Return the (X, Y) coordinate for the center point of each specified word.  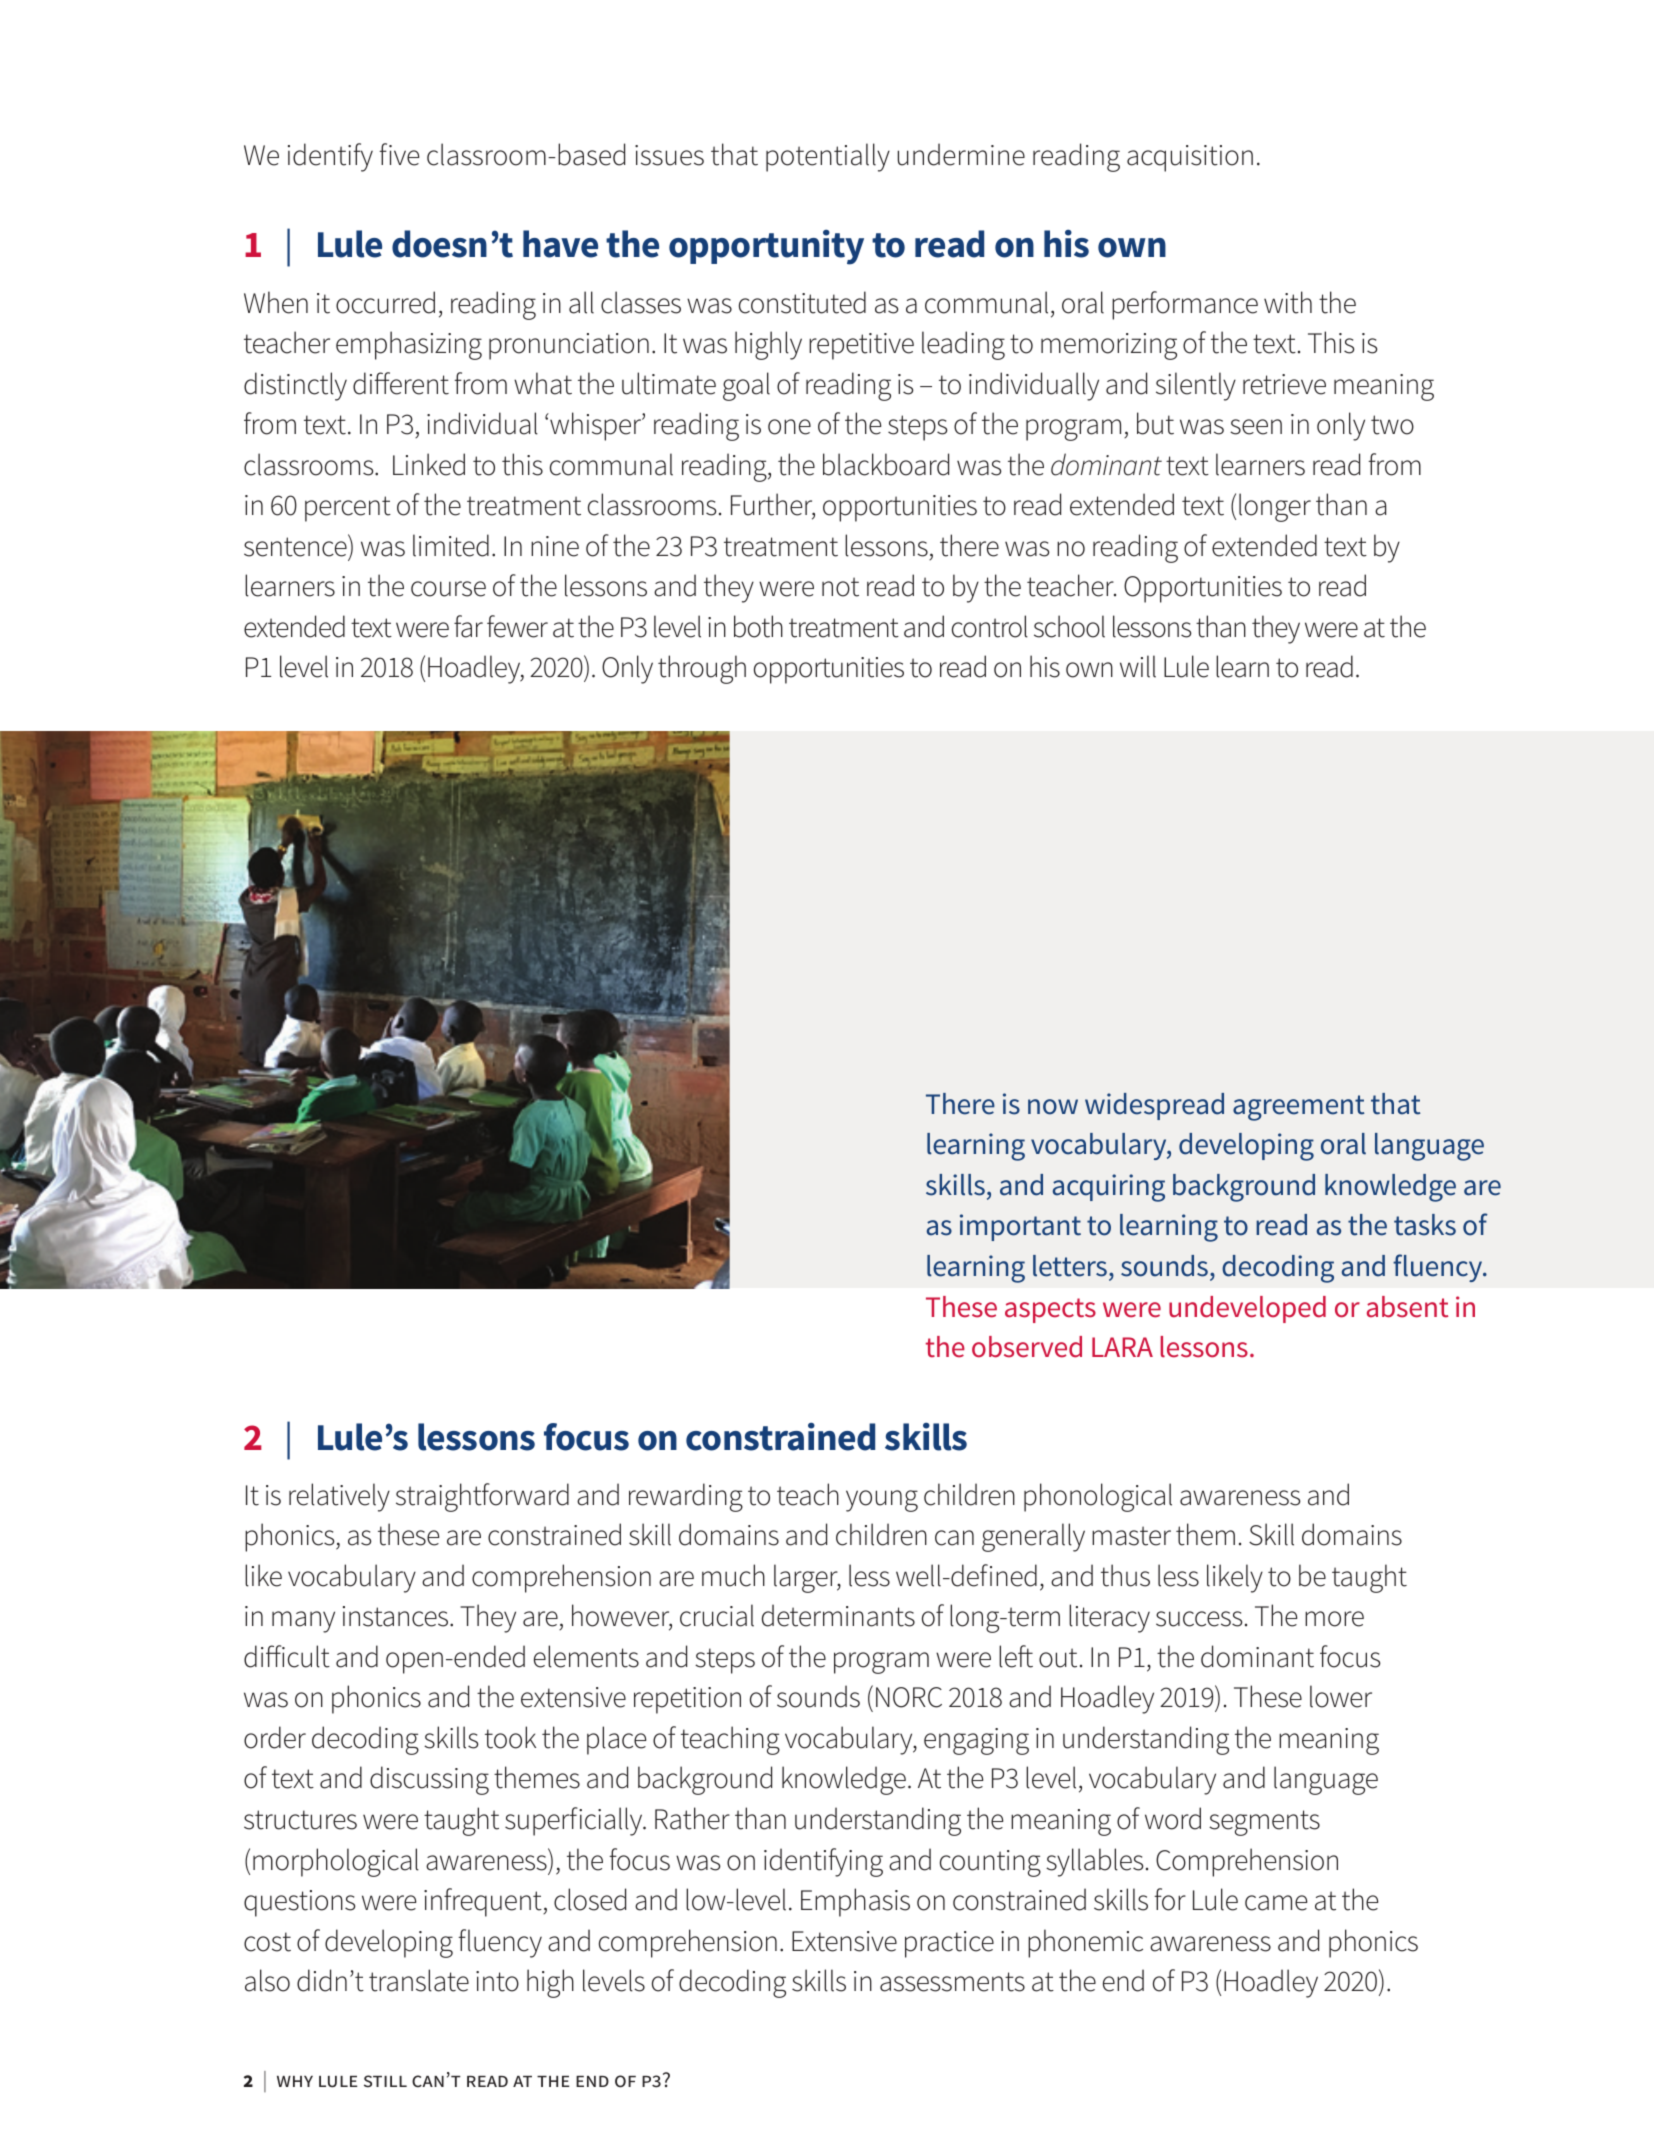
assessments (952, 1982)
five (399, 154)
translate (419, 1980)
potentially (828, 157)
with (1288, 302)
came (1276, 1903)
